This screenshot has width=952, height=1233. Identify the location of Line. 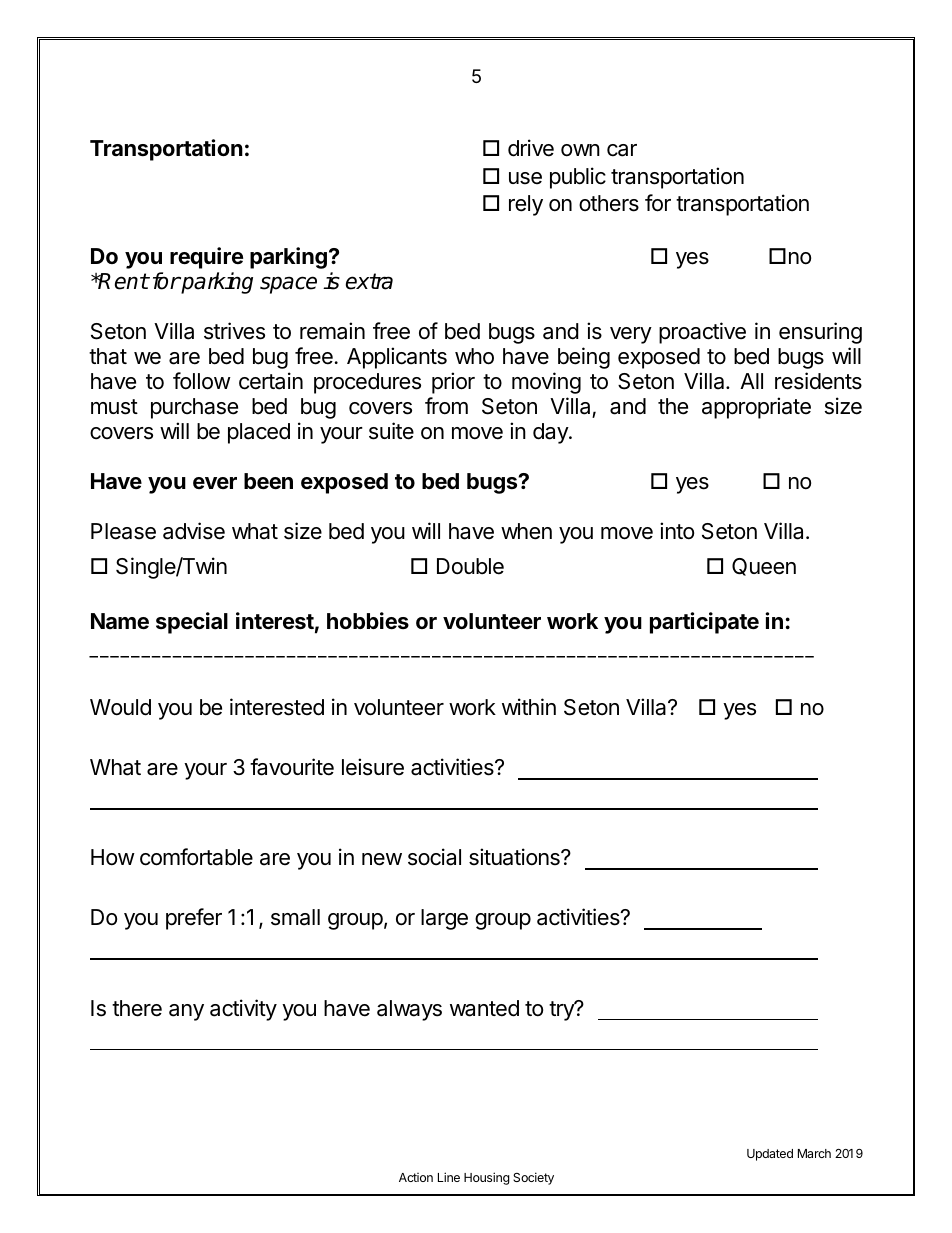
(449, 1177).
